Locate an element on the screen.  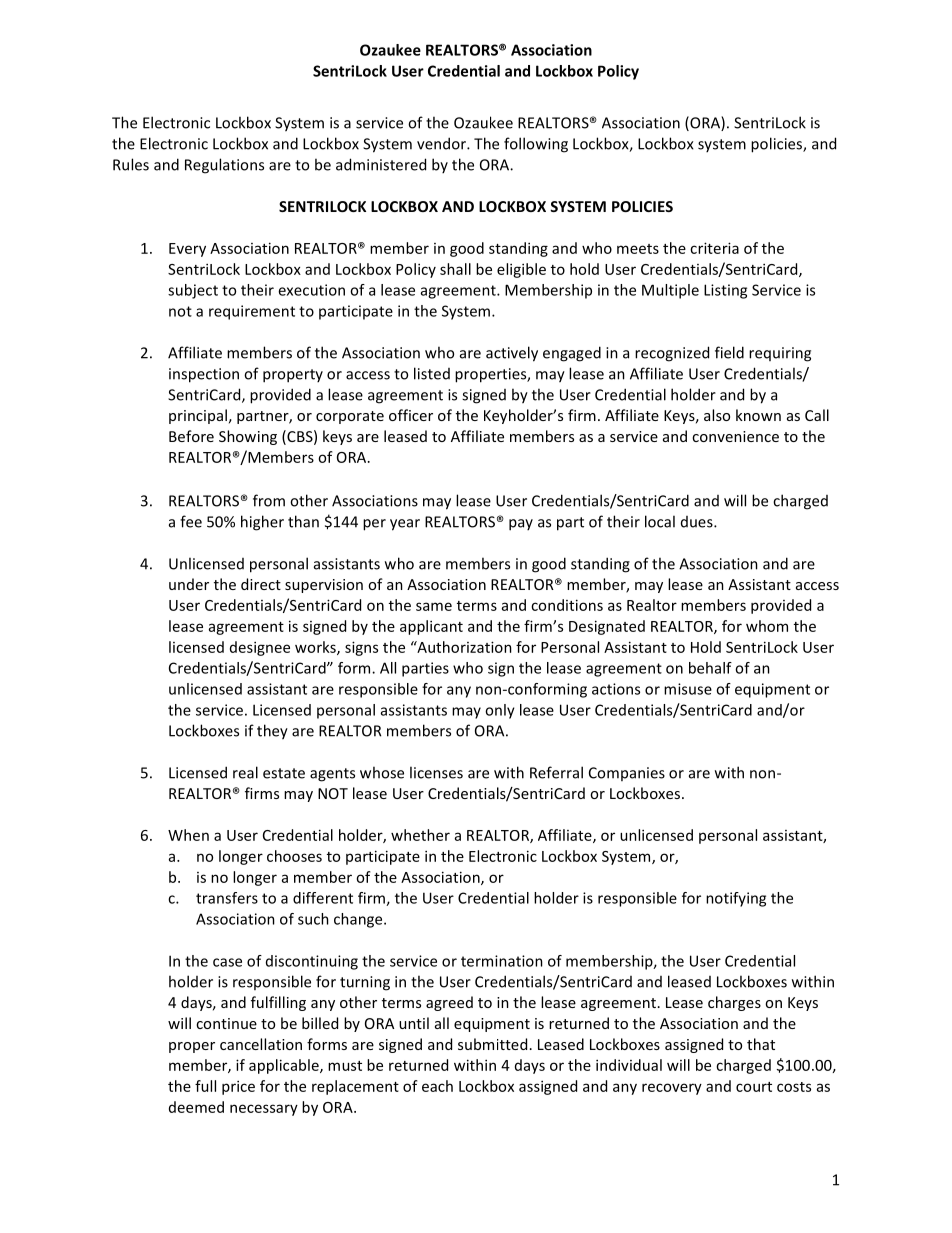
applicant is located at coordinates (431, 627).
